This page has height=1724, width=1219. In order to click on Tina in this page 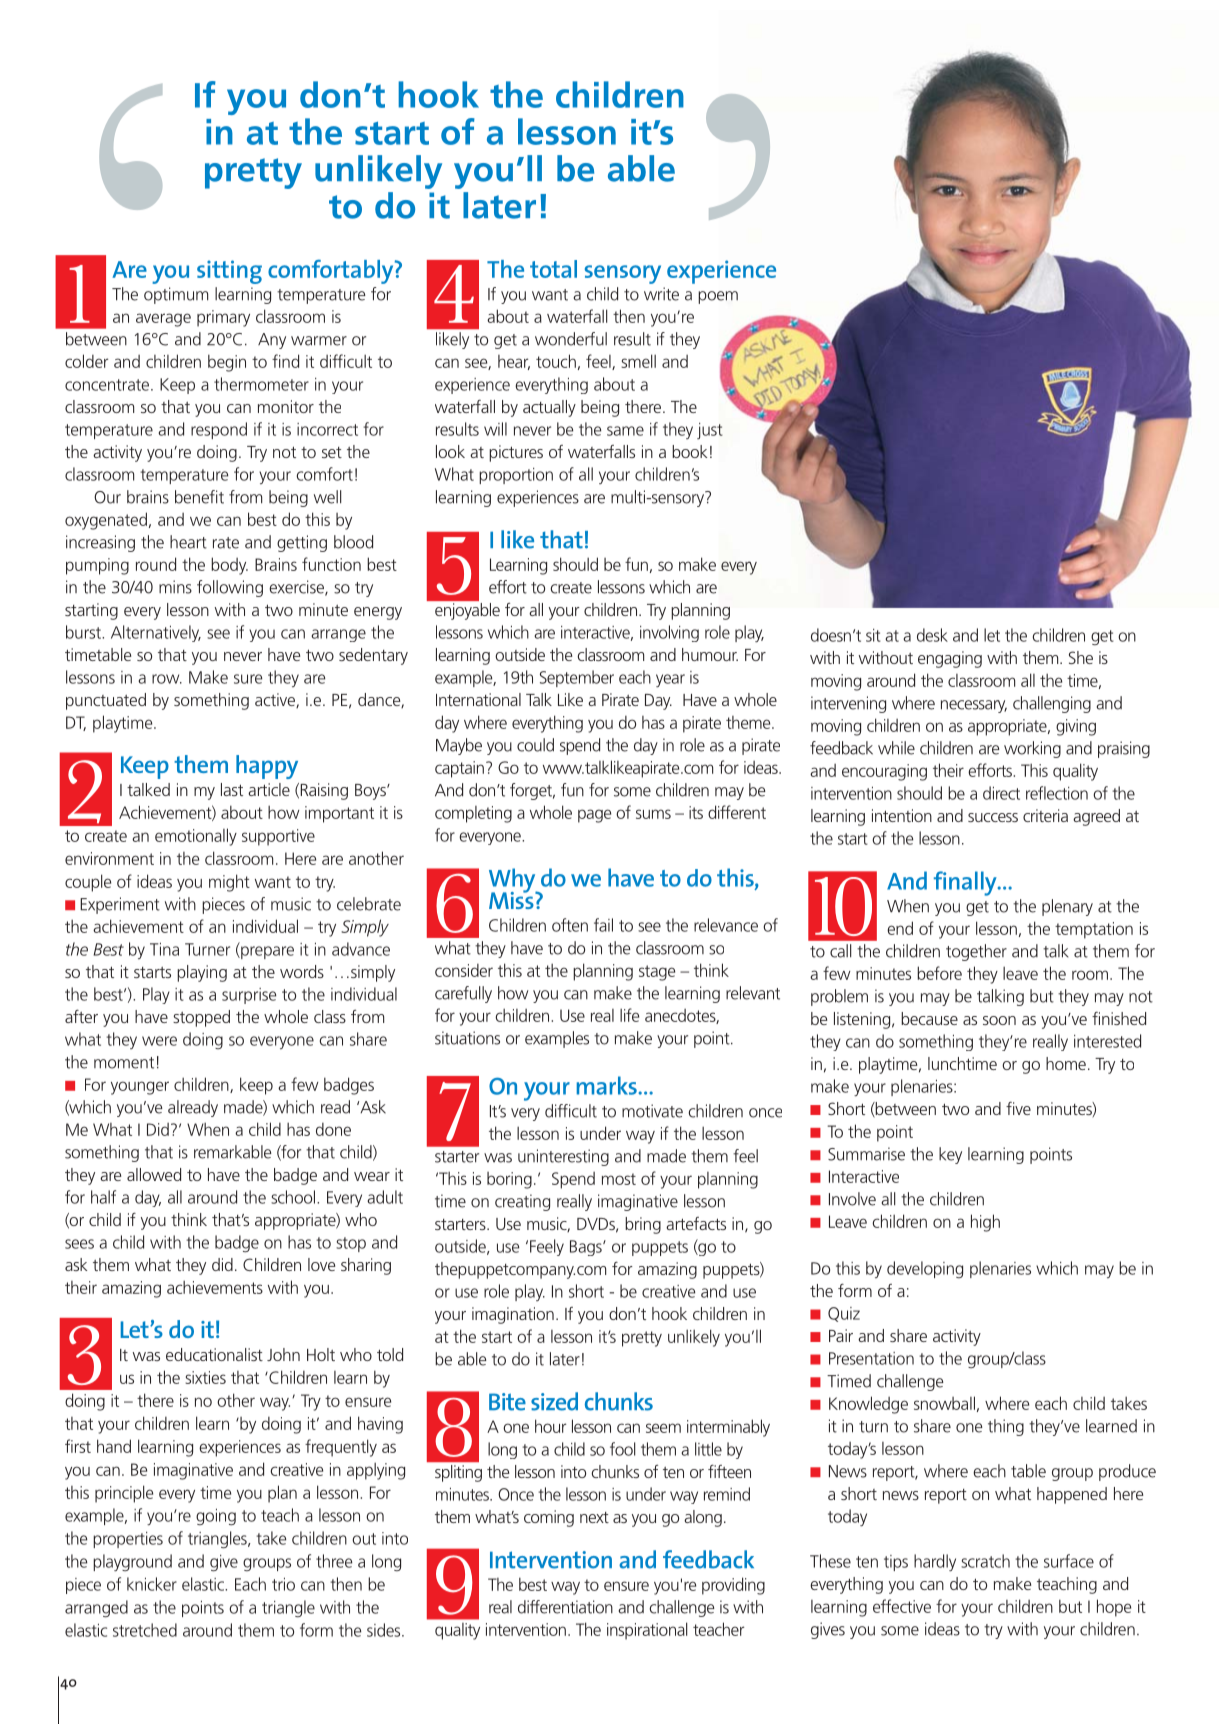, I will do `click(164, 949)`.
